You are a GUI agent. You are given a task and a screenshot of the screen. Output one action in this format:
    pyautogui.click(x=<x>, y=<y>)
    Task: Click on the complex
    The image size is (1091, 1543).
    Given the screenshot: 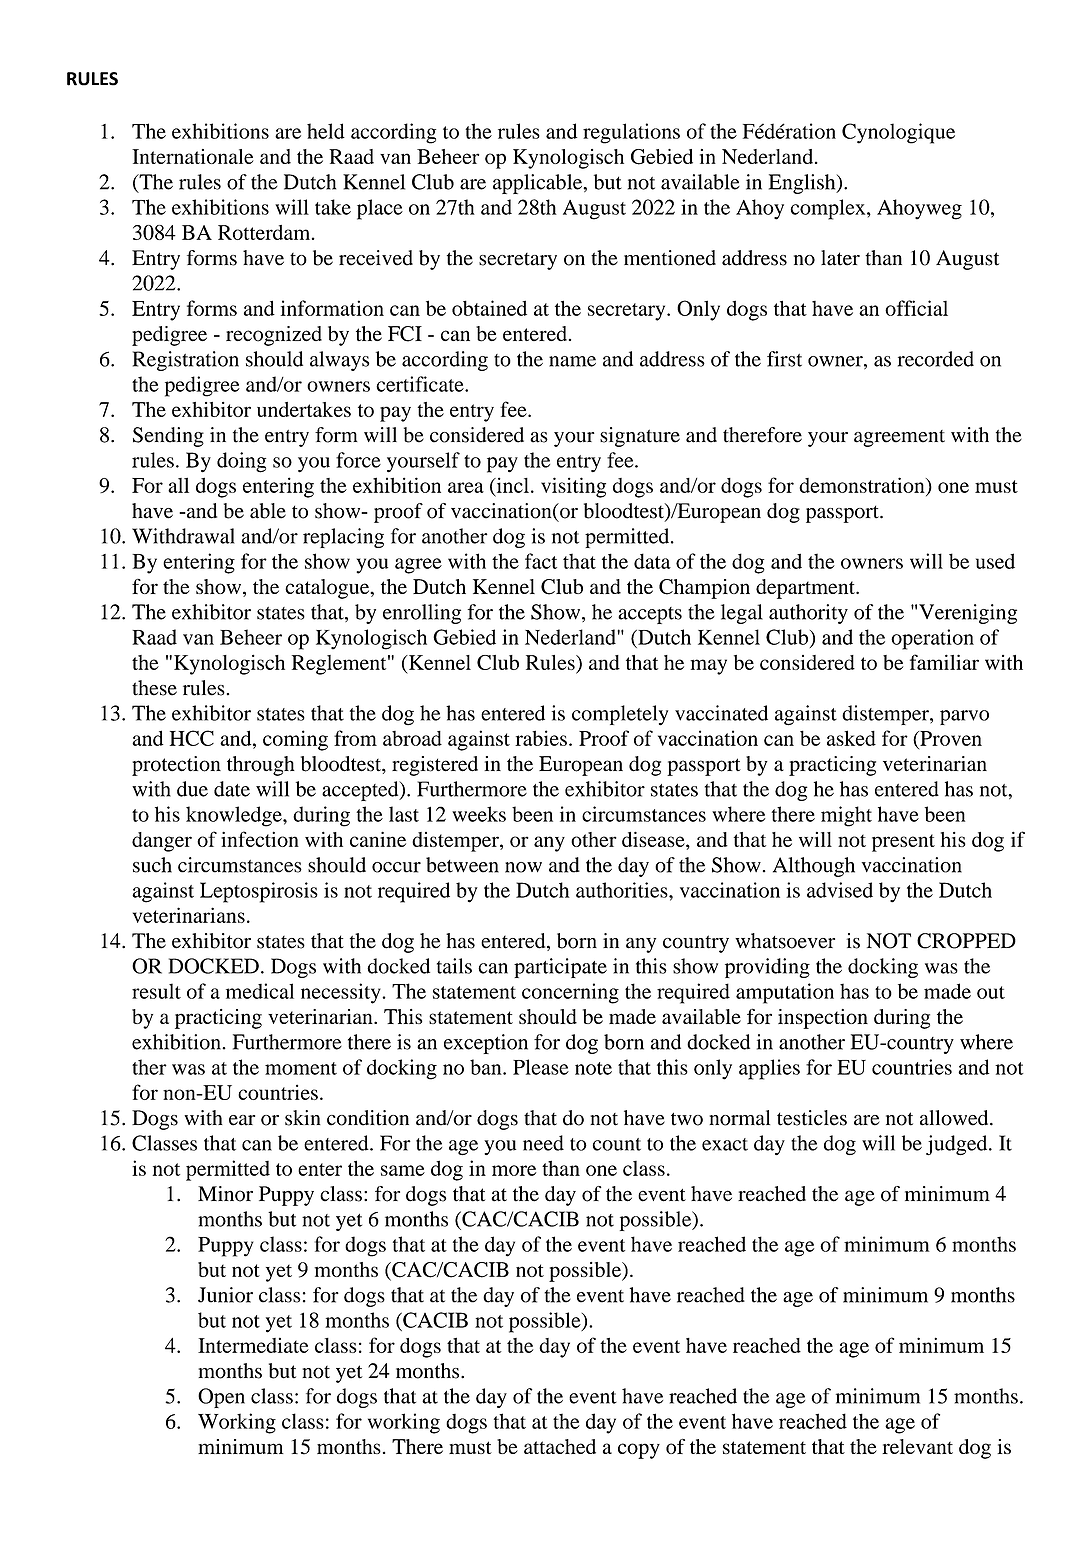 What is the action you would take?
    pyautogui.click(x=829, y=209)
